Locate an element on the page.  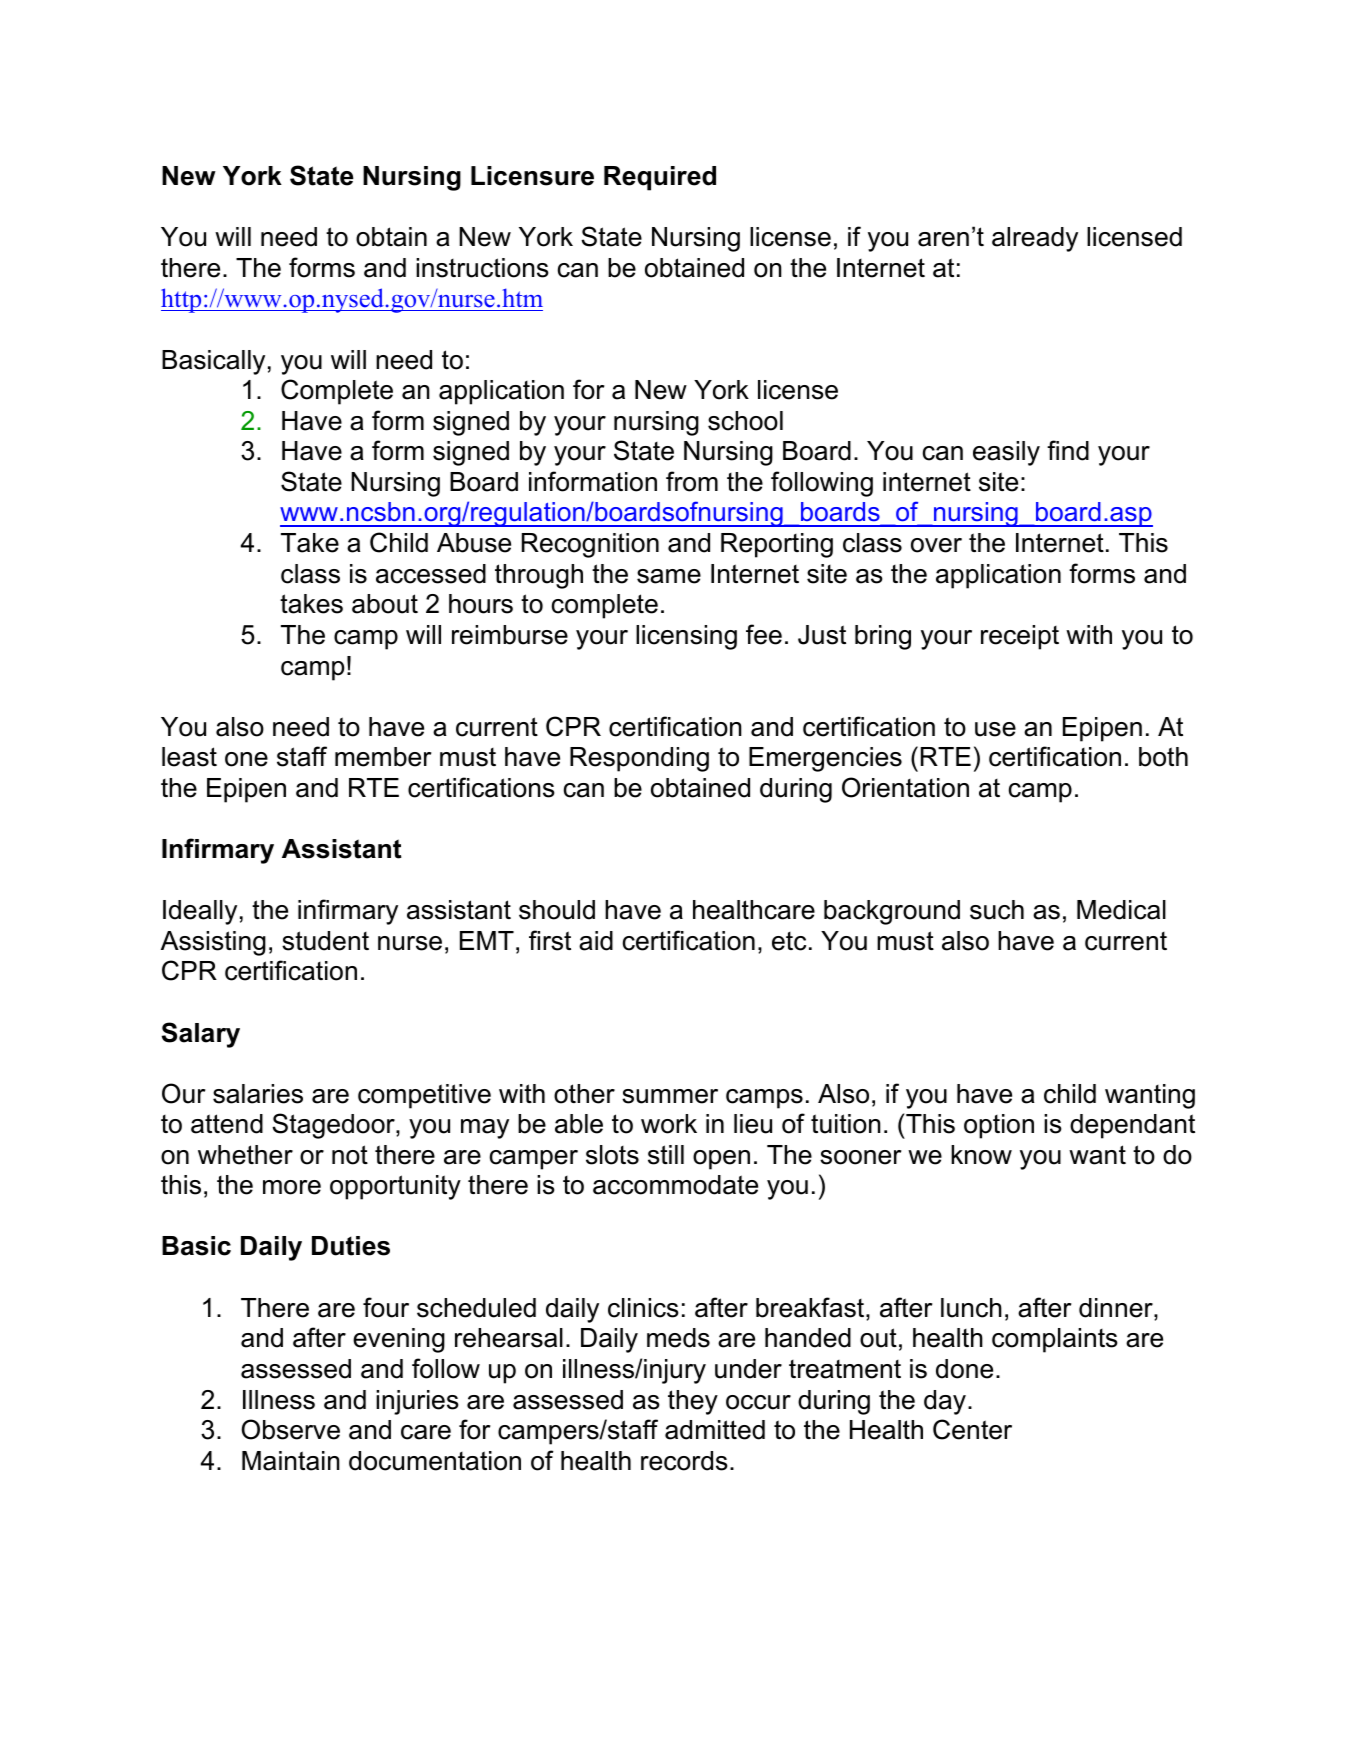
Observe is located at coordinates (291, 1429).
